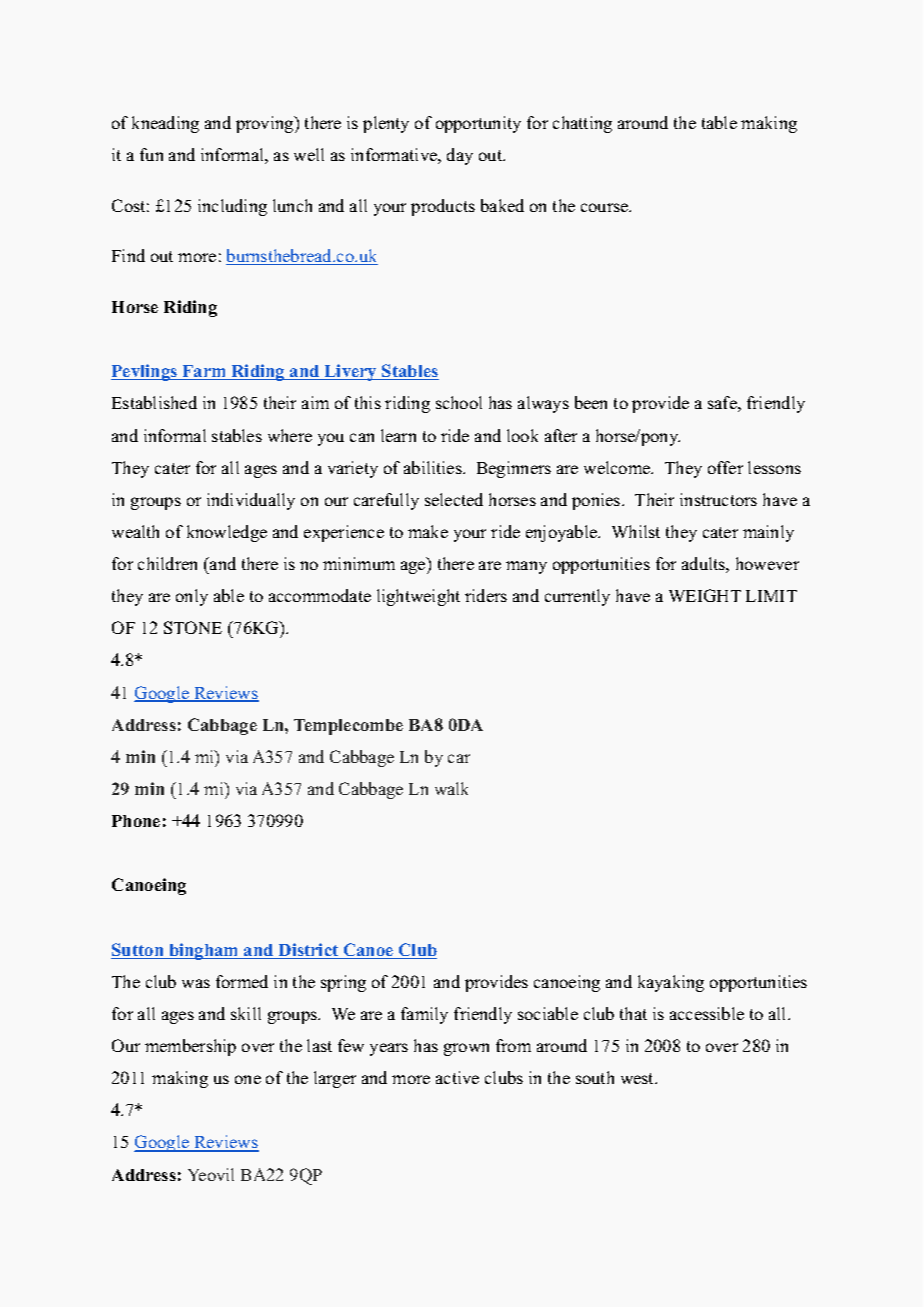 The width and height of the document is (924, 1307). Describe the element at coordinates (466, 1049) in the document. I see `grown` at that location.
